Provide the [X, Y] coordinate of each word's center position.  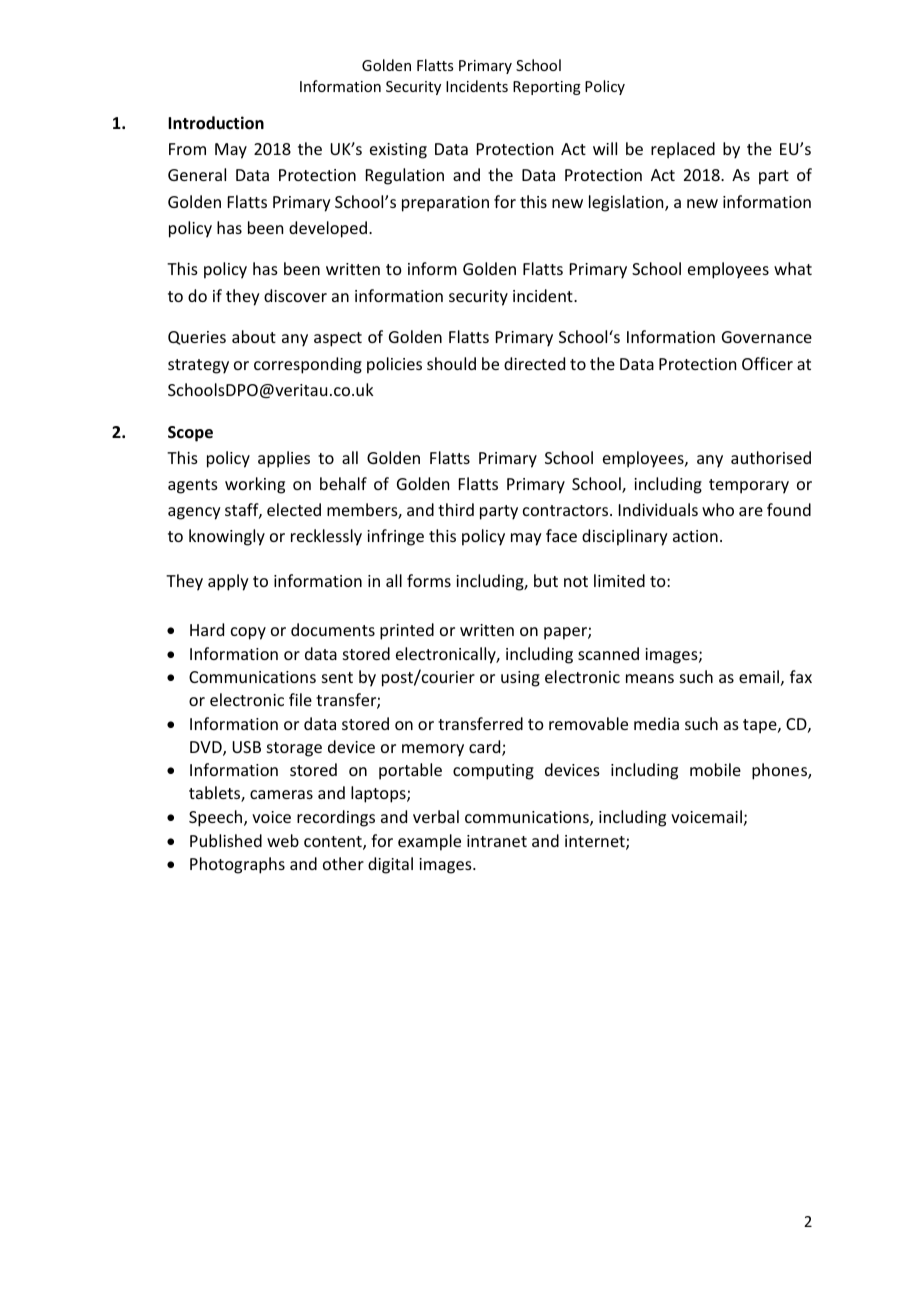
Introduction [216, 123]
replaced [683, 150]
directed [534, 363]
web [283, 840]
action [695, 536]
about [254, 336]
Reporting [547, 88]
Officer [767, 363]
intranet [497, 841]
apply [228, 582]
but [546, 580]
